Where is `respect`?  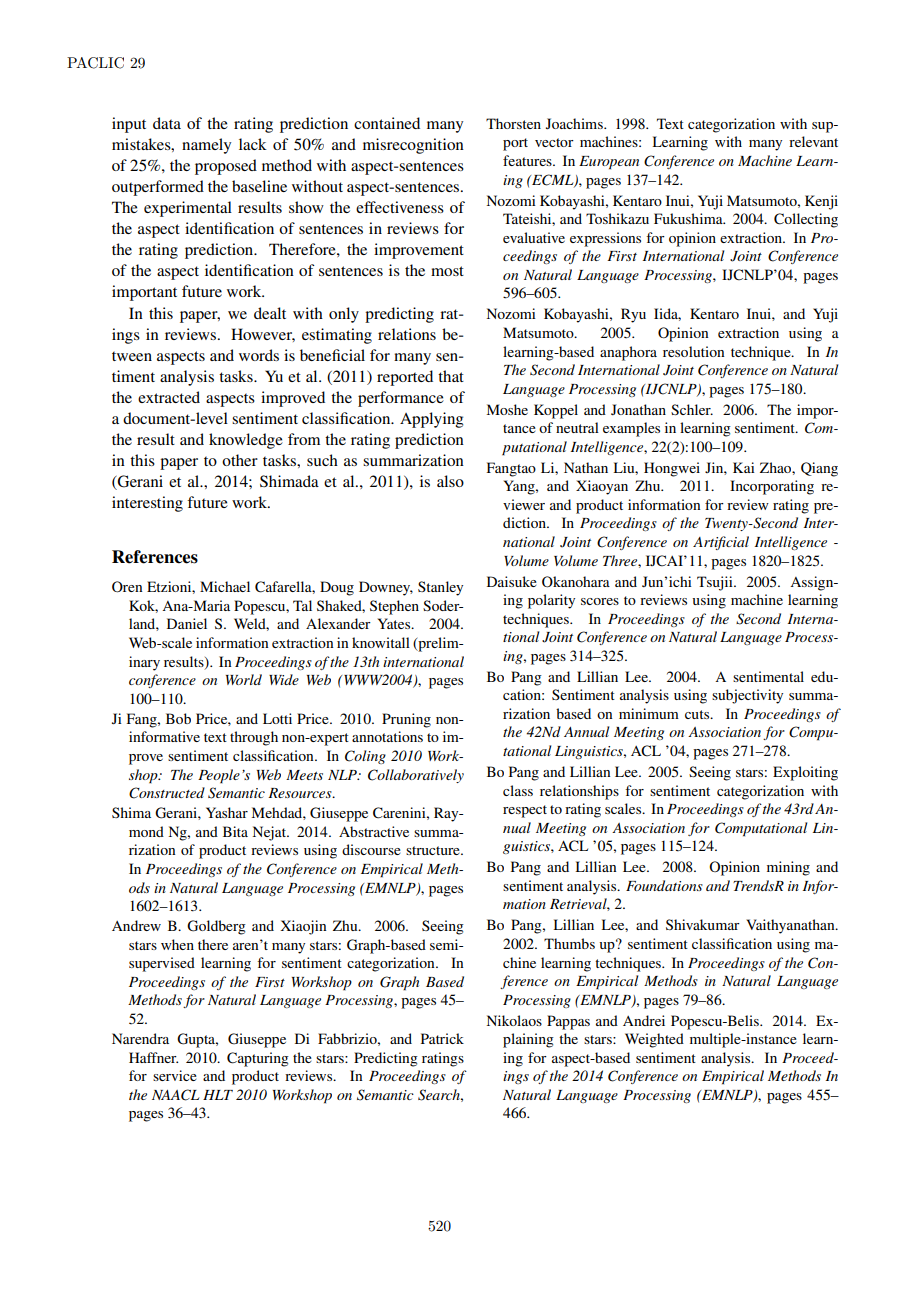
respect is located at coordinates (525, 811).
